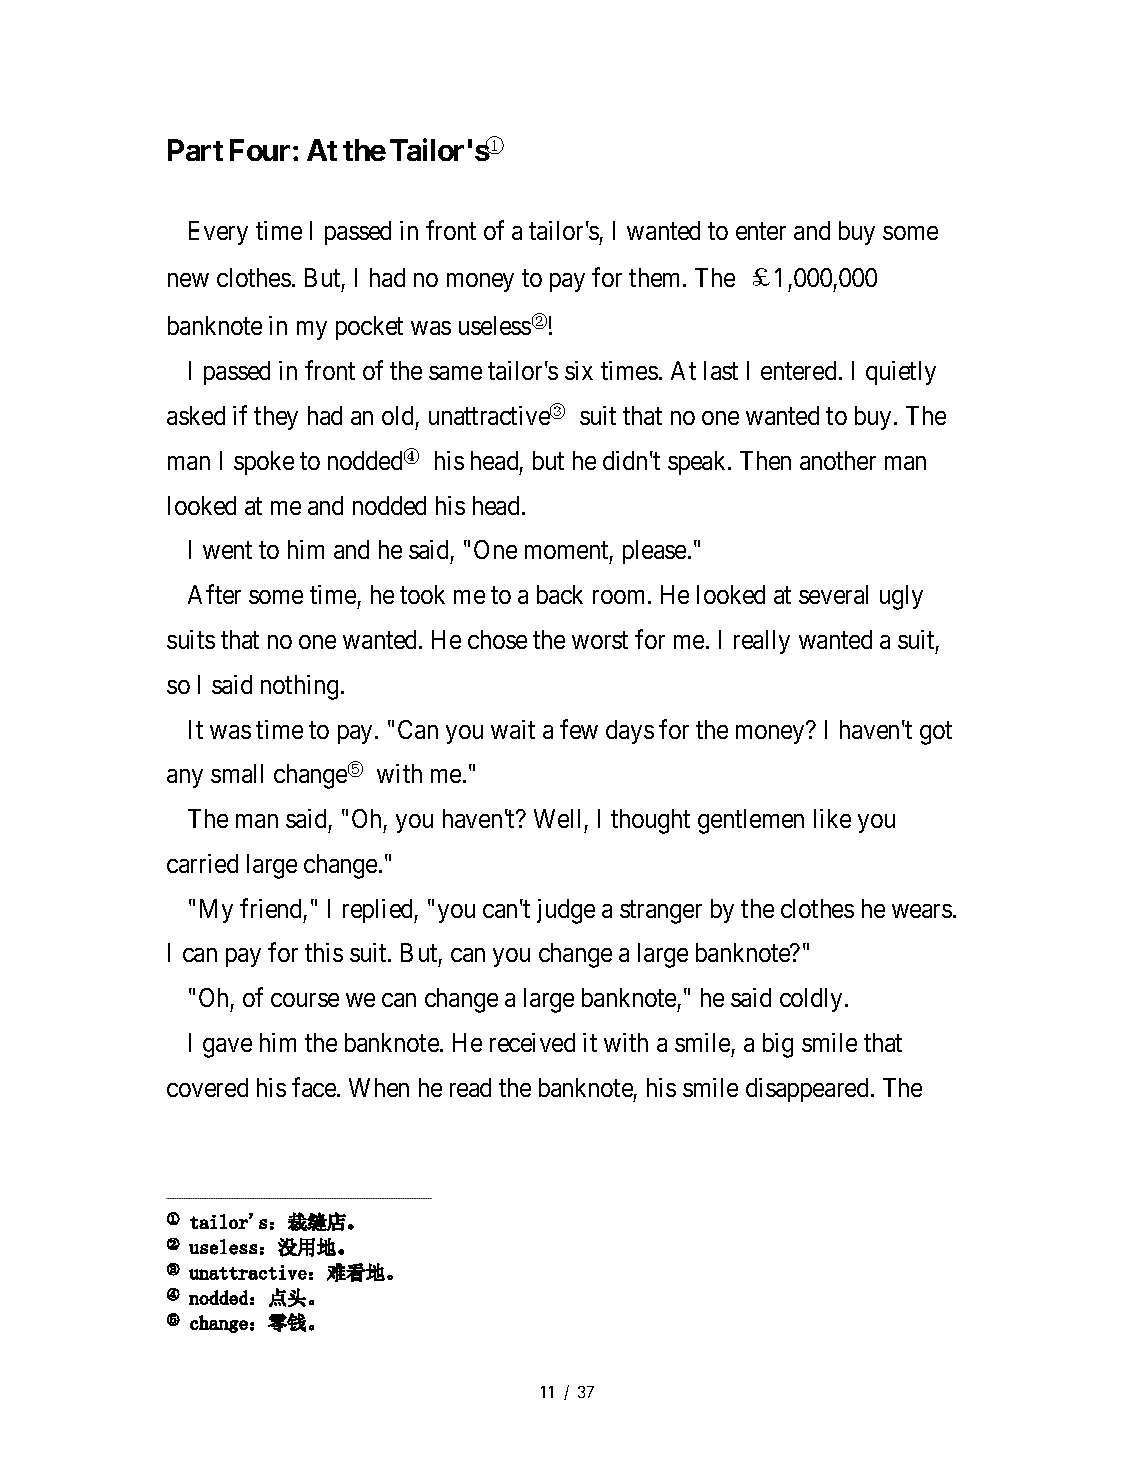 This image has height=1469, width=1135. Describe the element at coordinates (901, 373) in the image. I see `quietly` at that location.
